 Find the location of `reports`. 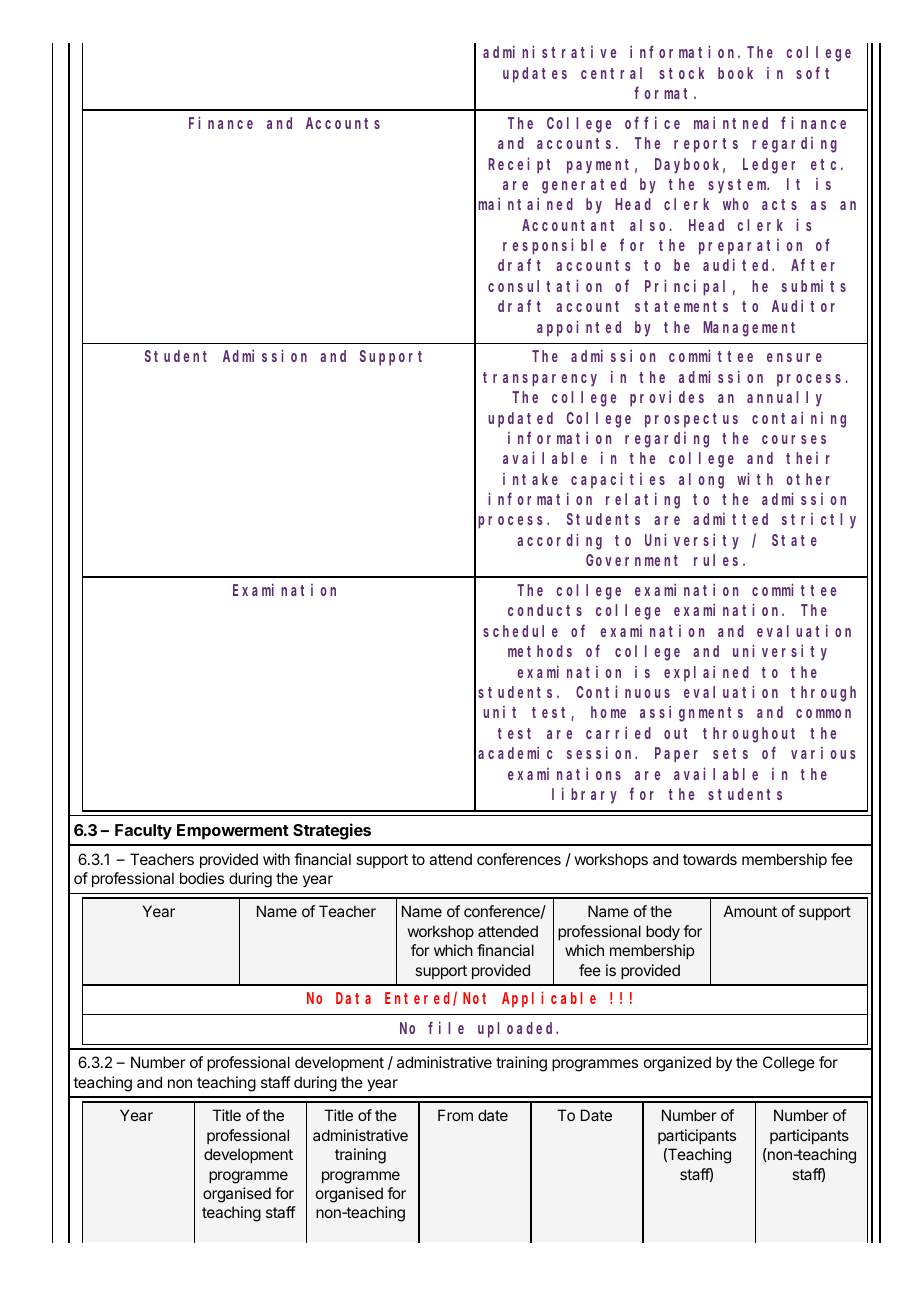

reports is located at coordinates (706, 145).
